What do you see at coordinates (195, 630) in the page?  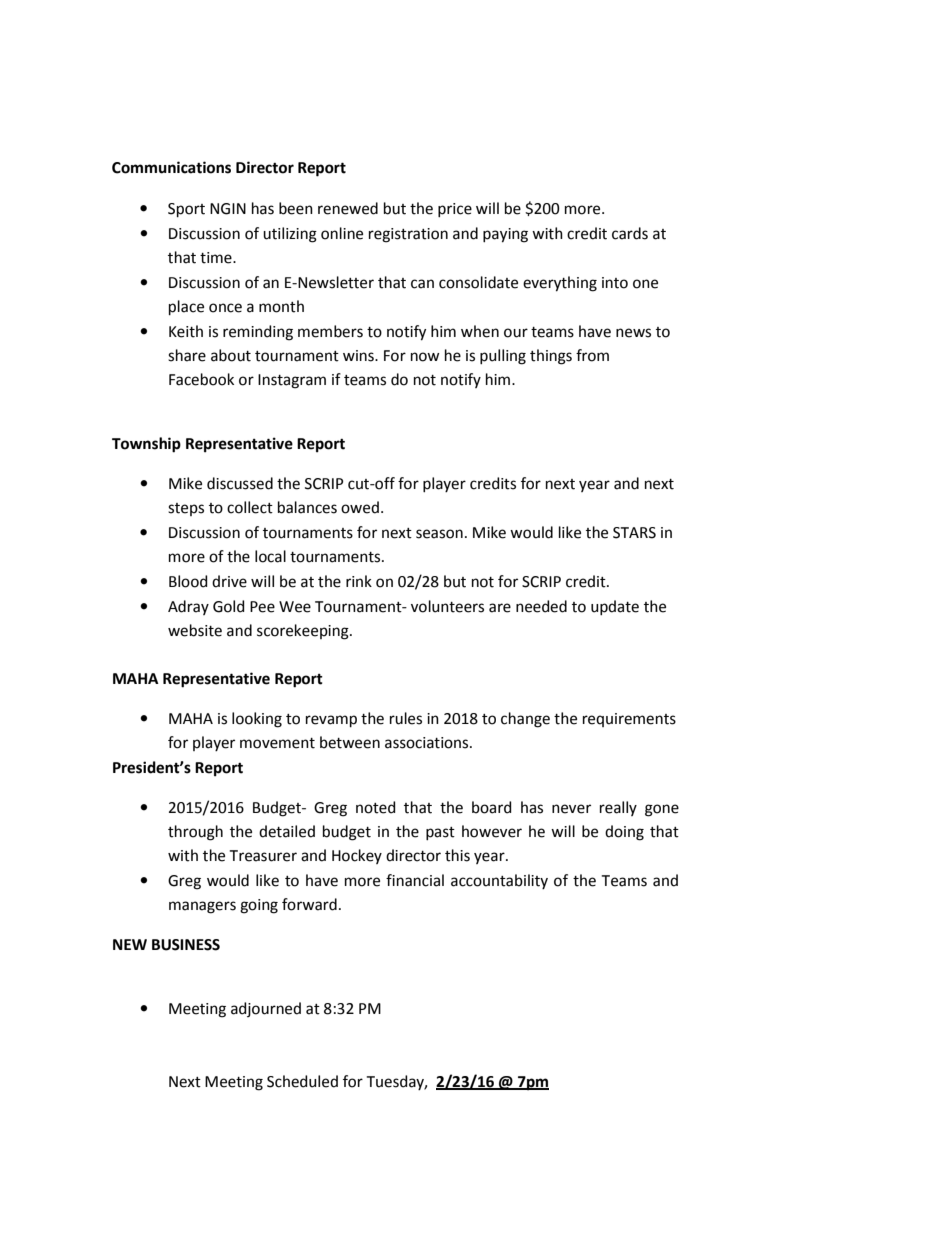 I see `website` at bounding box center [195, 630].
